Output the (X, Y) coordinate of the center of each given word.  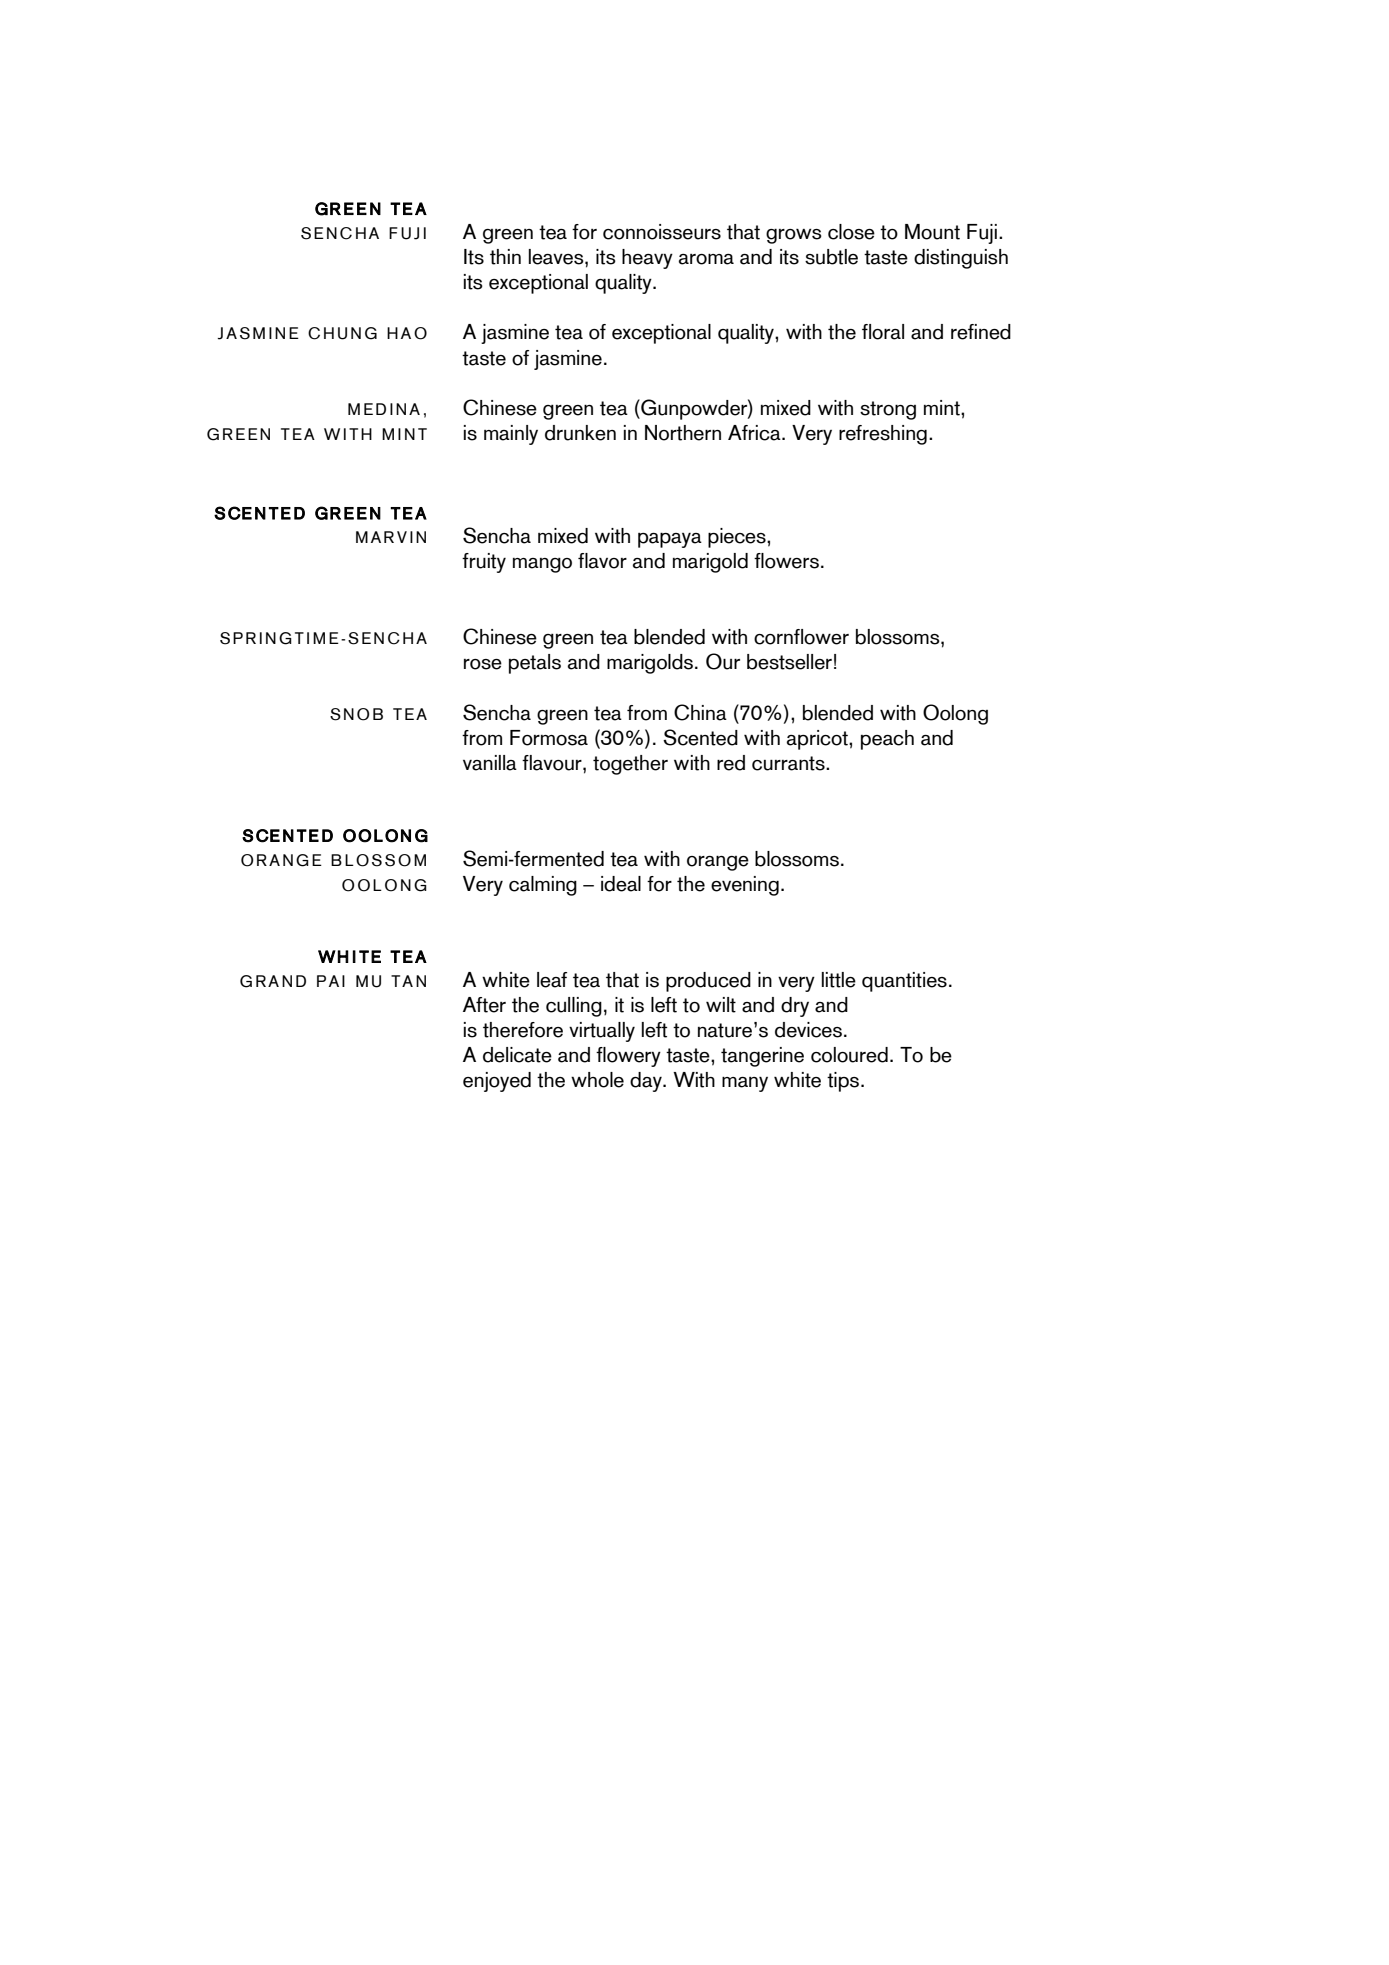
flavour (553, 763)
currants (789, 763)
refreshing (883, 435)
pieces (738, 538)
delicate (517, 1055)
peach (887, 740)
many (745, 1084)
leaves (557, 257)
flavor (602, 561)
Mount (932, 232)
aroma (706, 259)
